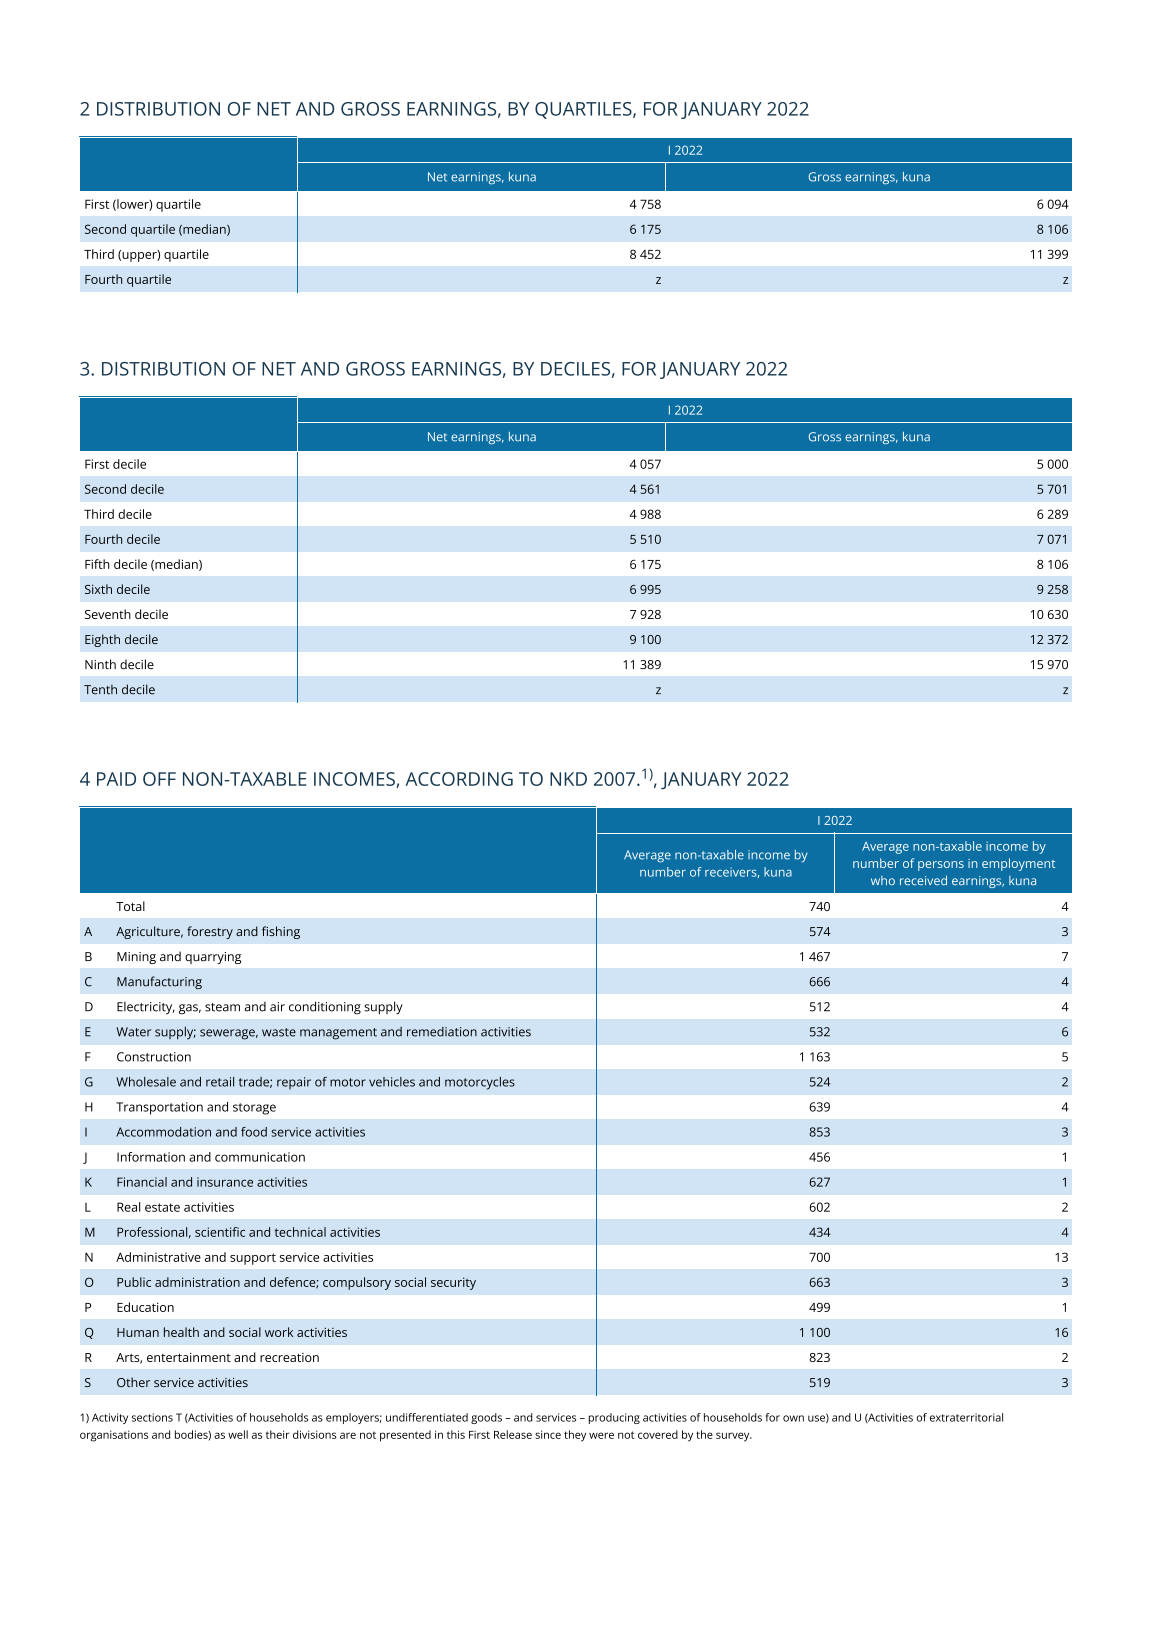  I want to click on since, so click(548, 1434).
